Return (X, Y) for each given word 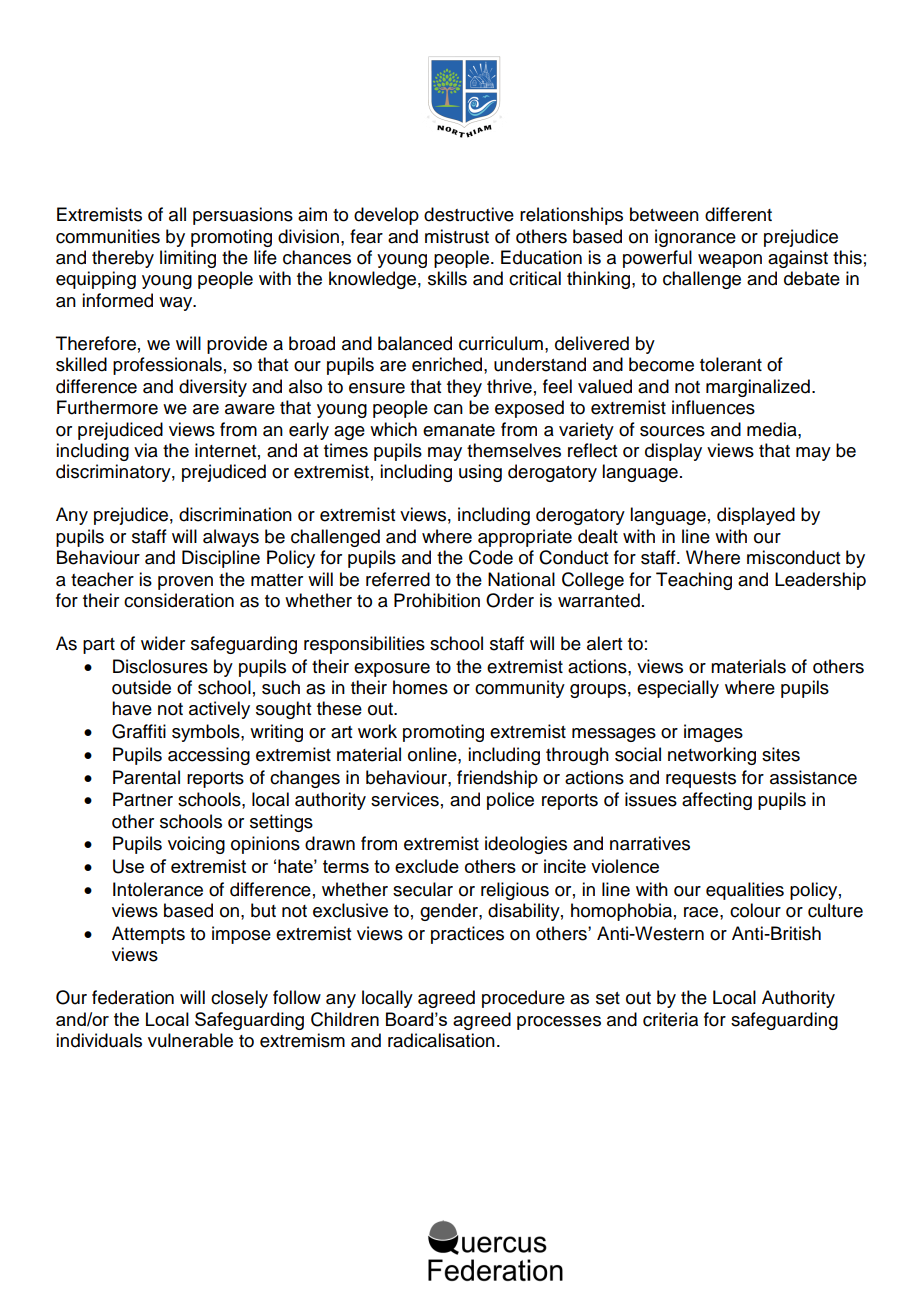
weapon (730, 261)
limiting (188, 259)
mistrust (457, 236)
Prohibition (437, 600)
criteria (670, 1019)
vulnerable (190, 1040)
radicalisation (441, 1040)
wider (163, 643)
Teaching (694, 581)
